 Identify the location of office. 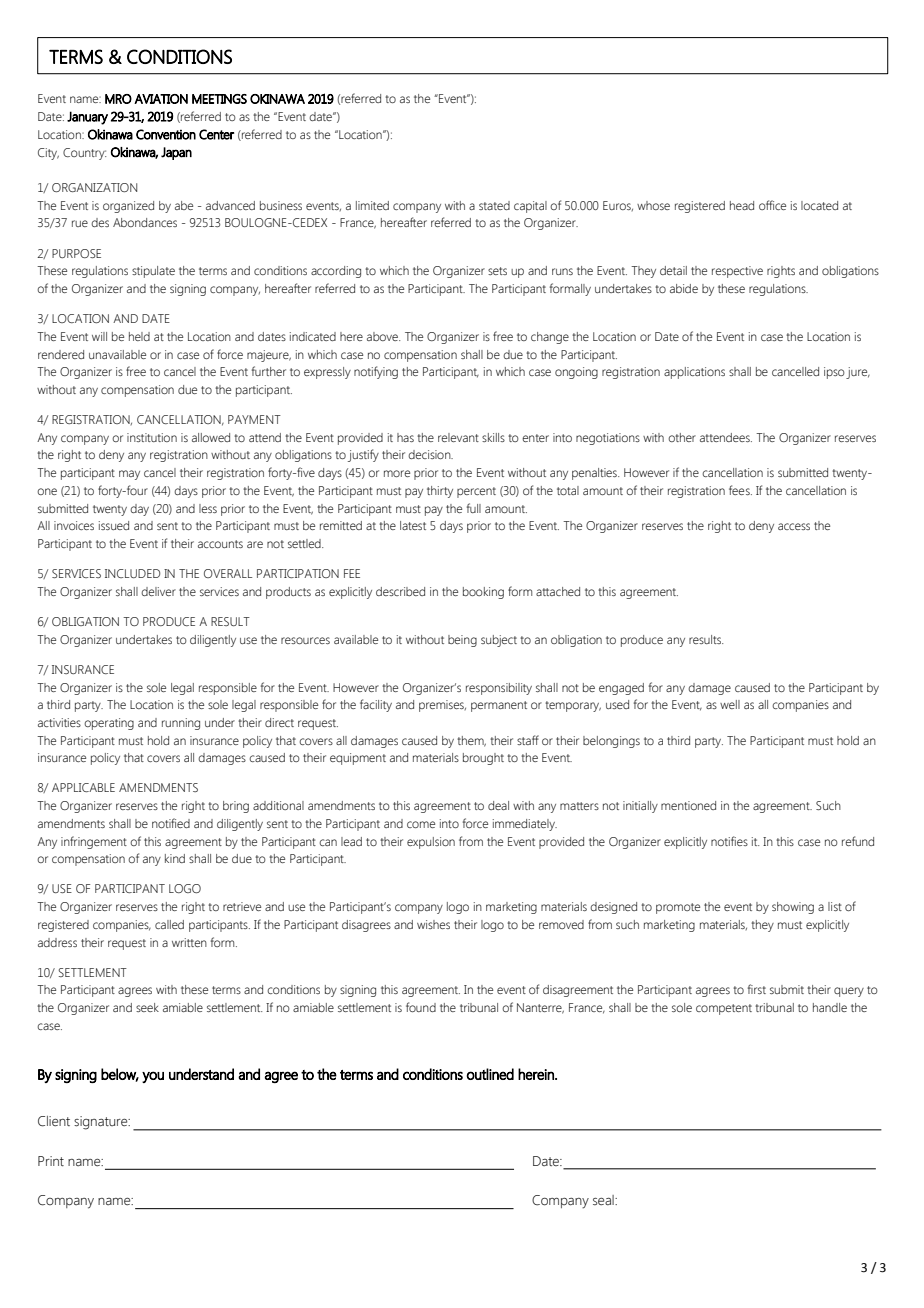
(772, 205).
